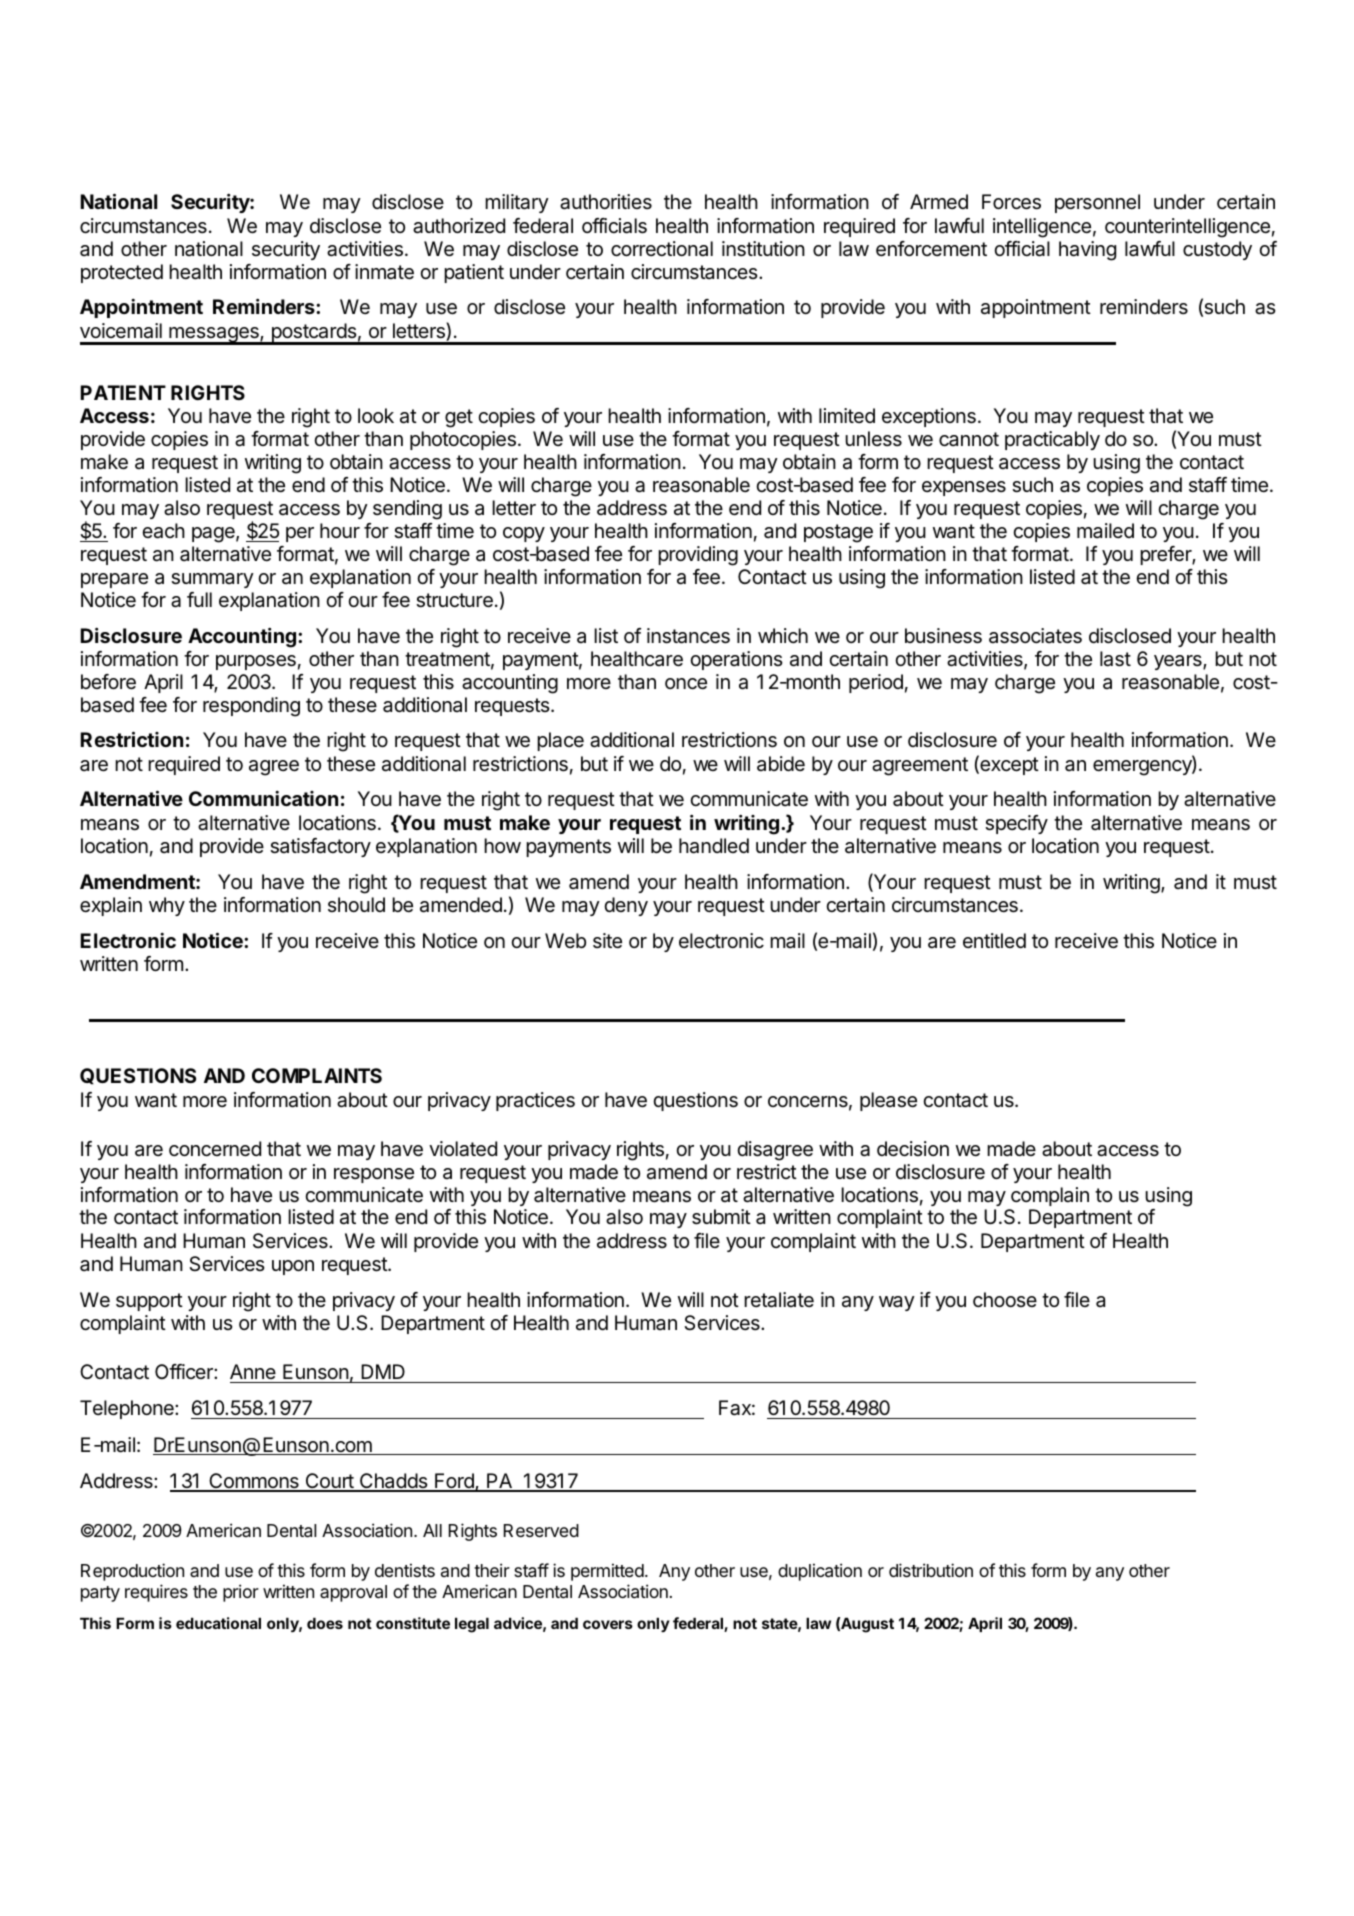 This screenshot has width=1354, height=1916. Describe the element at coordinates (626, 906) in the screenshot. I see `deny` at that location.
